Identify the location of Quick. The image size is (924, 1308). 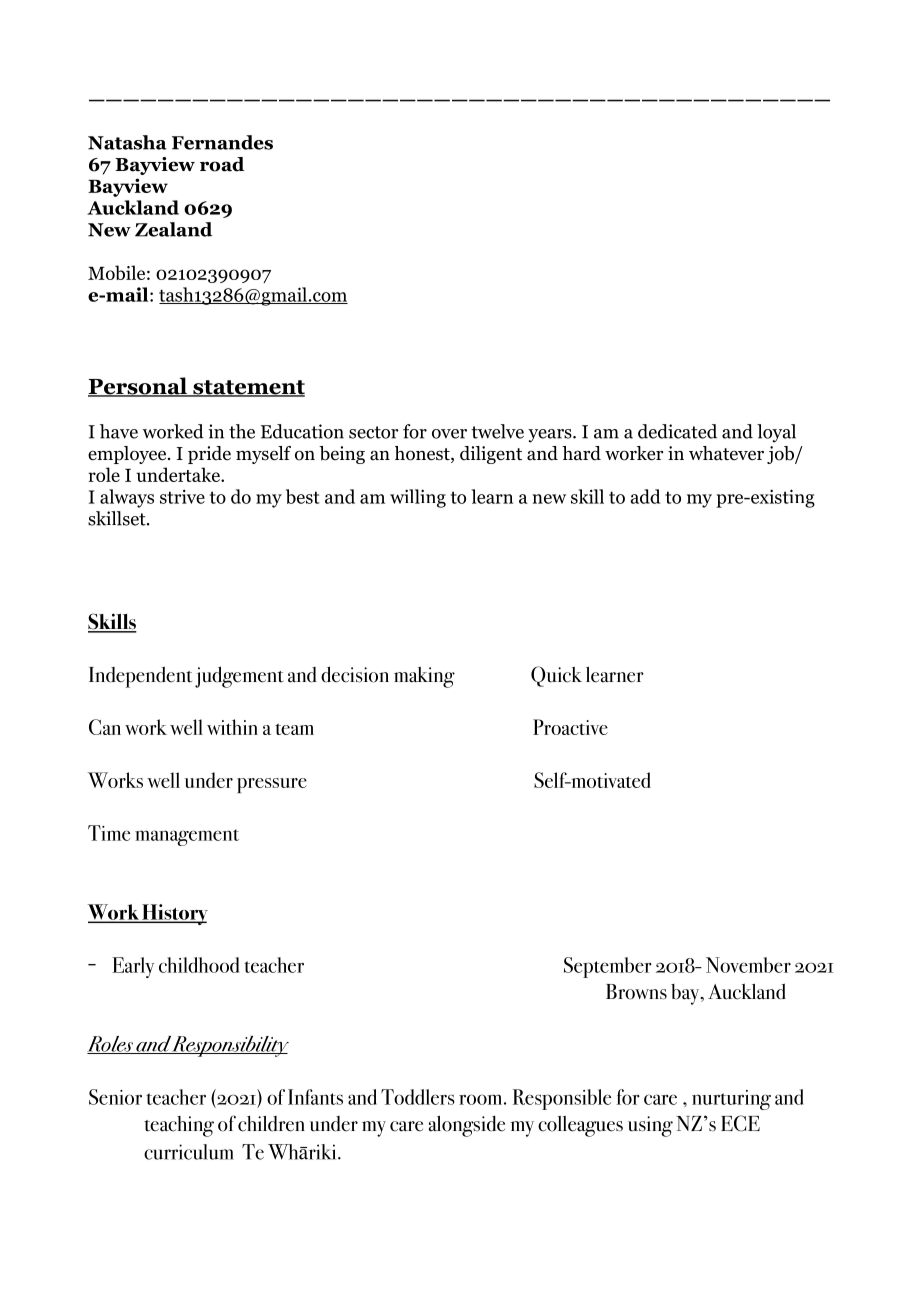
(556, 676).
